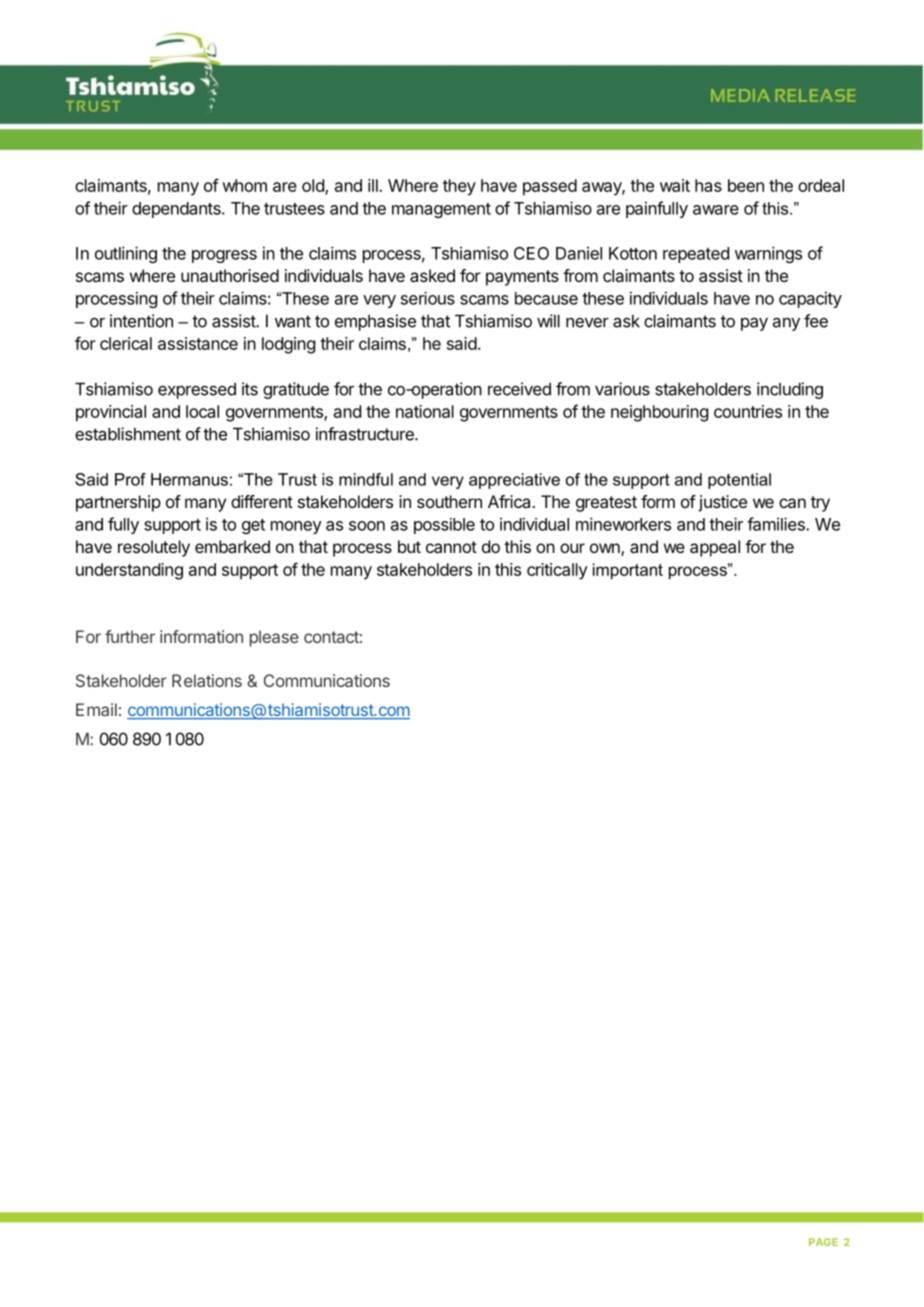  What do you see at coordinates (154, 548) in the document?
I see `resolutely` at bounding box center [154, 548].
